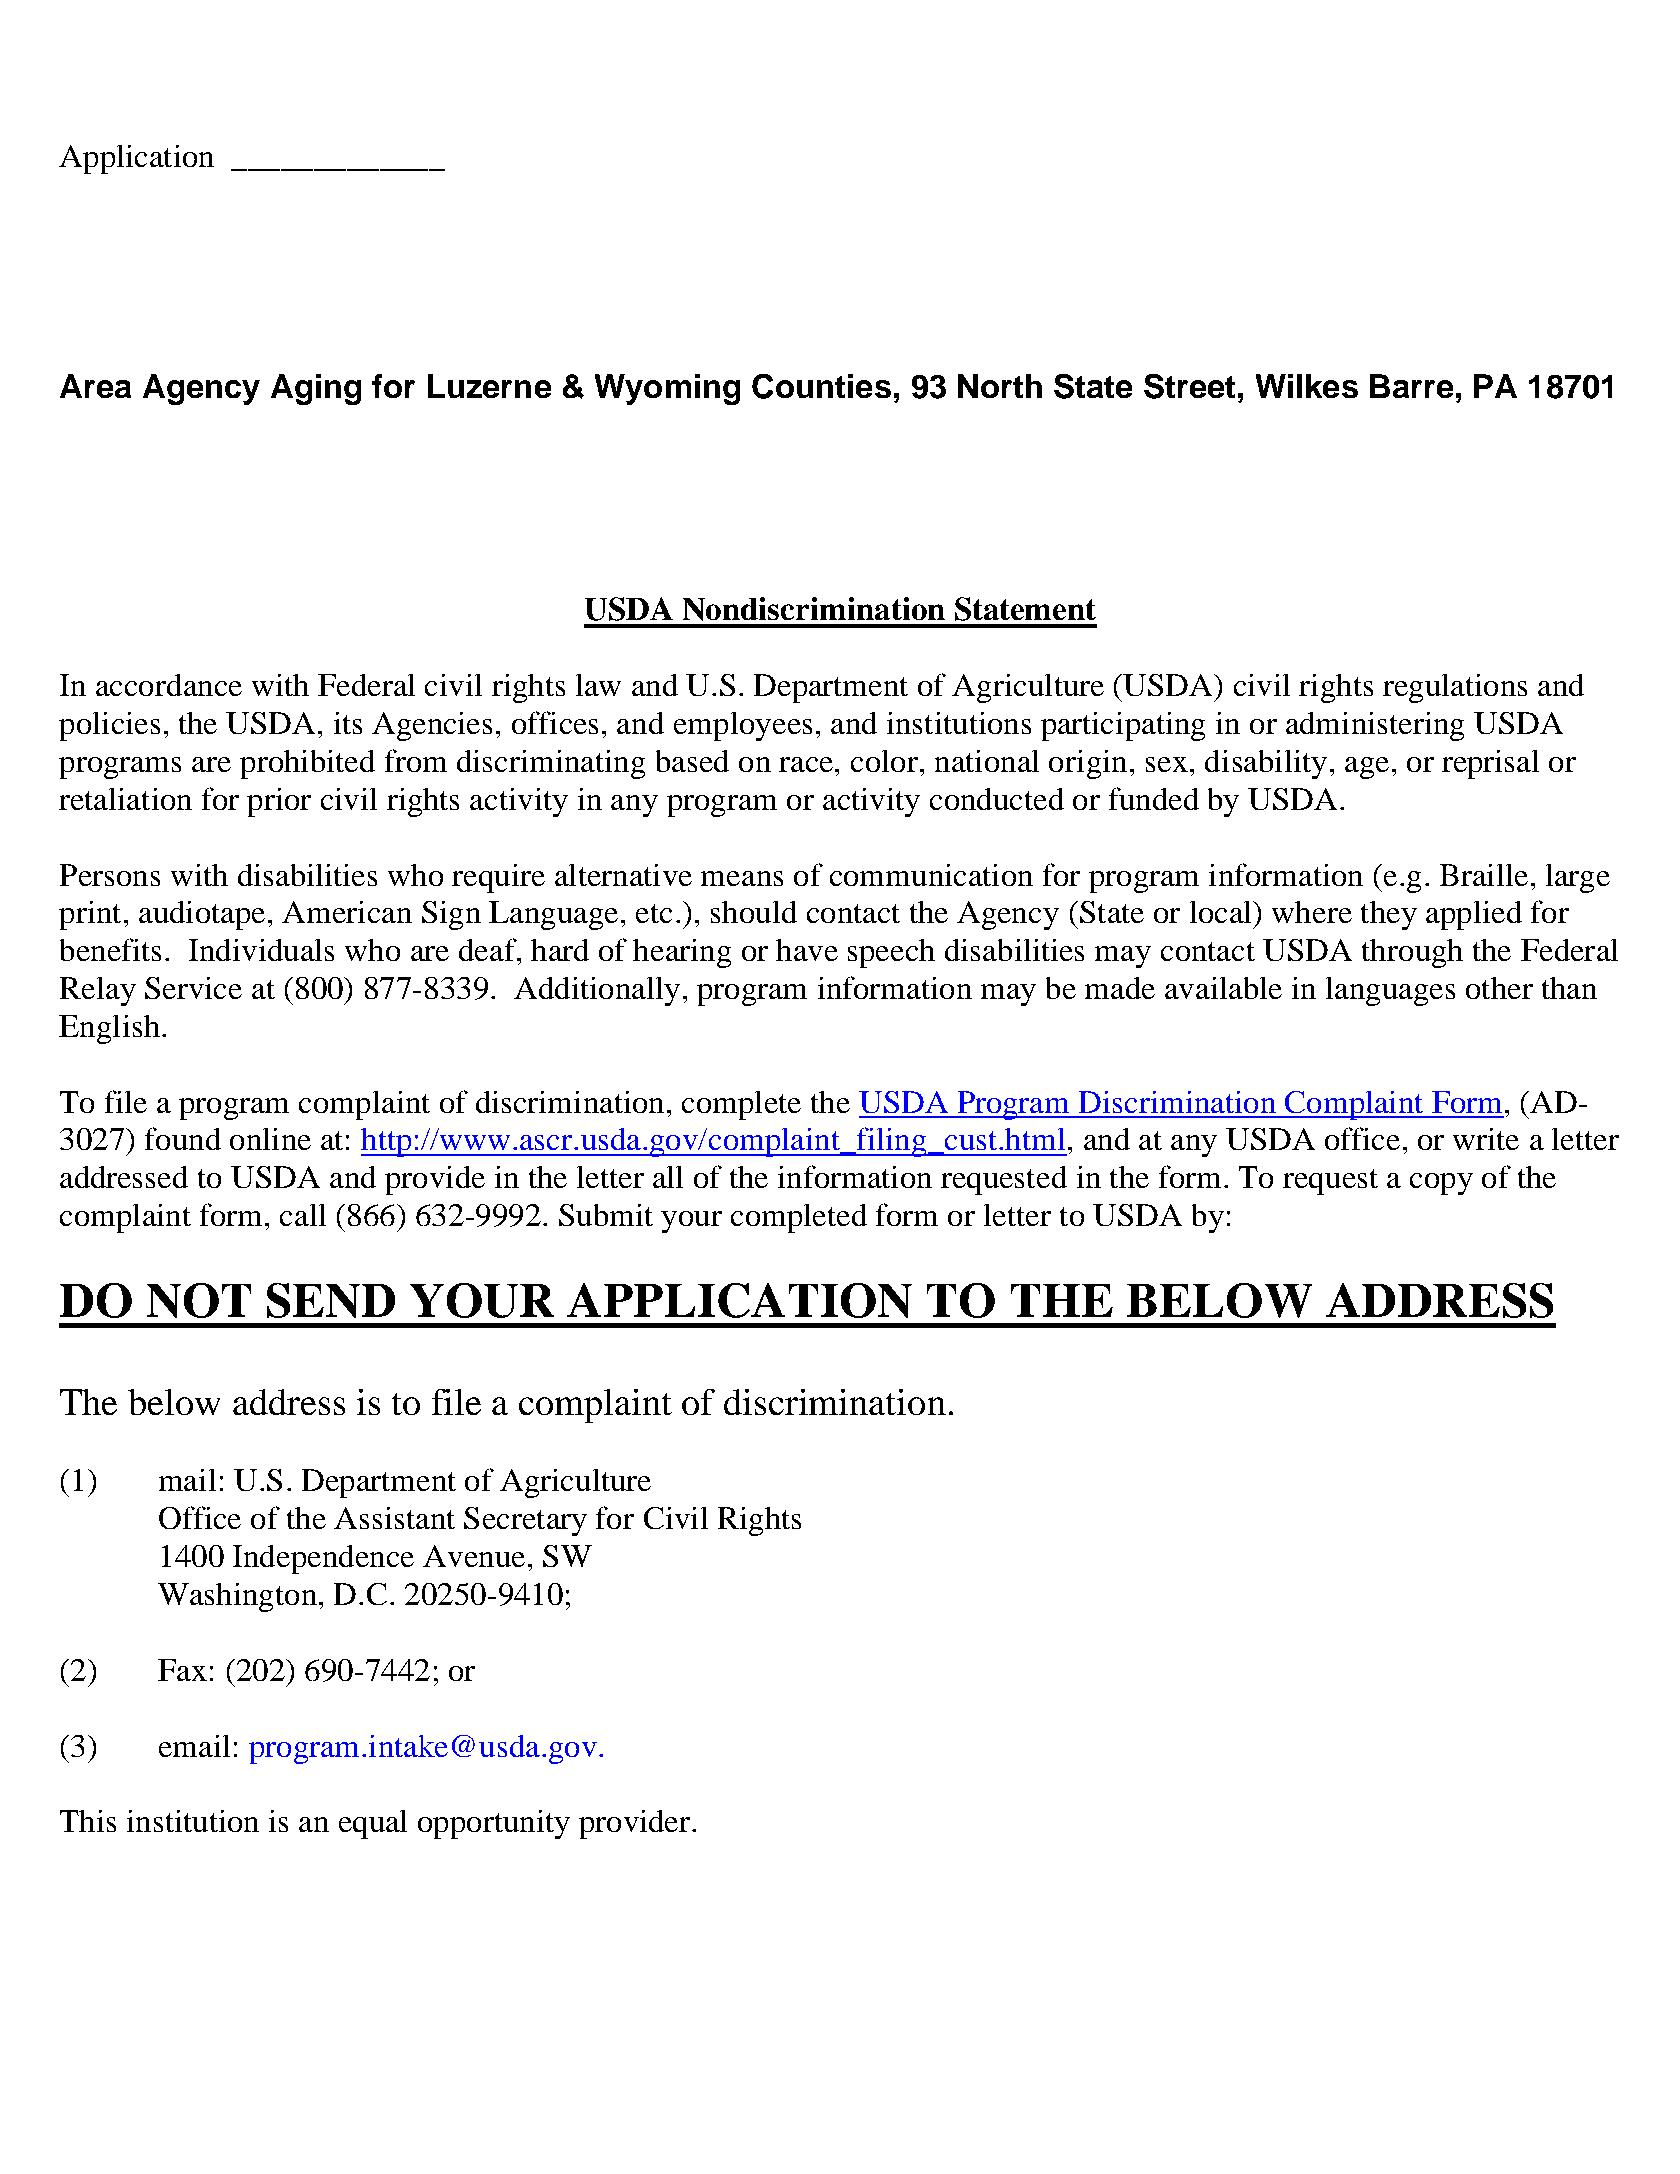 This image has height=2174, width=1680. What do you see at coordinates (494, 1824) in the image?
I see `opportunity` at bounding box center [494, 1824].
